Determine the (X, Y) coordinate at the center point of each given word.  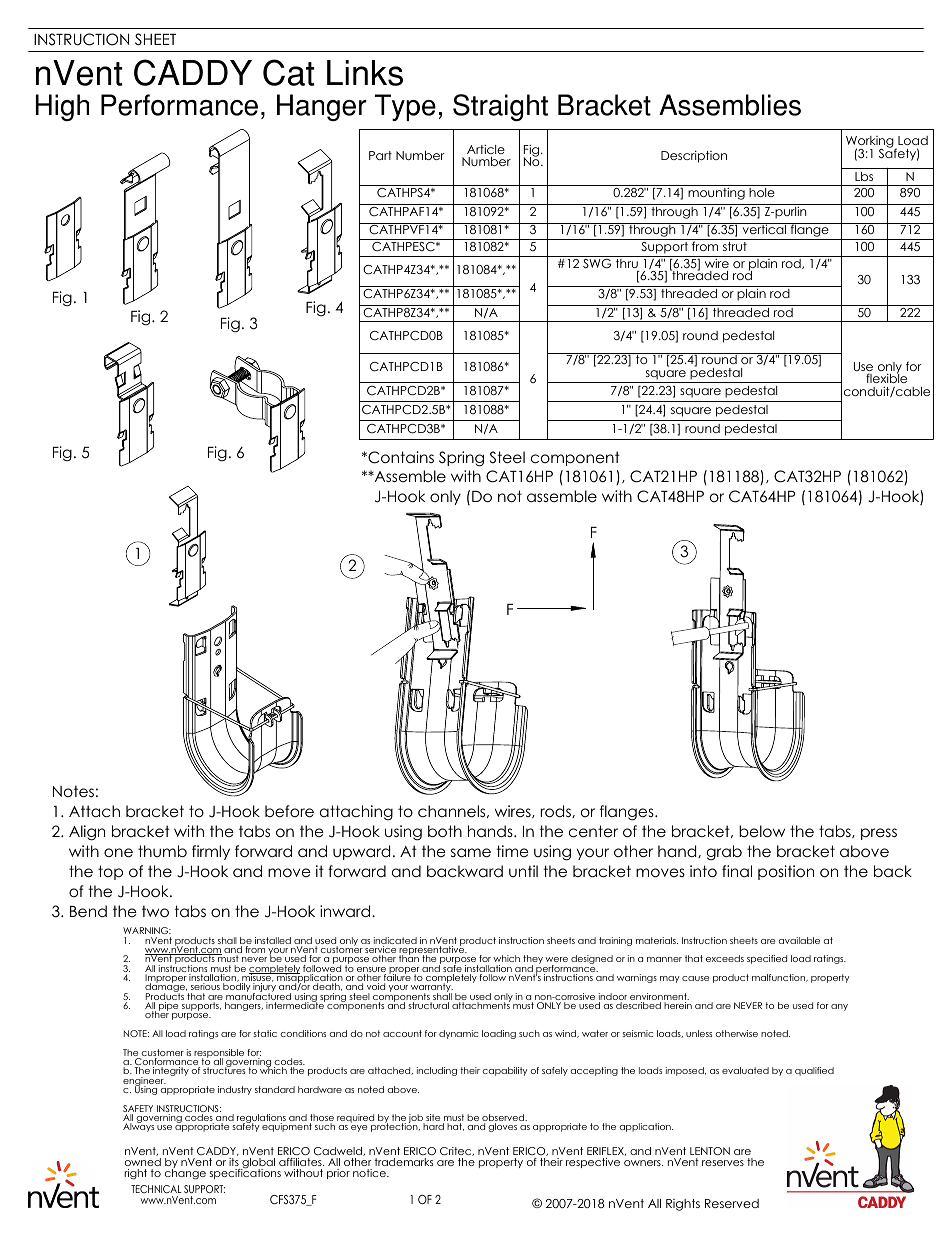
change (185, 1173)
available (799, 940)
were (556, 959)
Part (380, 155)
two (155, 911)
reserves (723, 1163)
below (762, 831)
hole (762, 192)
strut (735, 246)
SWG (597, 264)
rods (556, 811)
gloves (502, 1127)
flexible (886, 379)
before (289, 811)
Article (486, 149)
